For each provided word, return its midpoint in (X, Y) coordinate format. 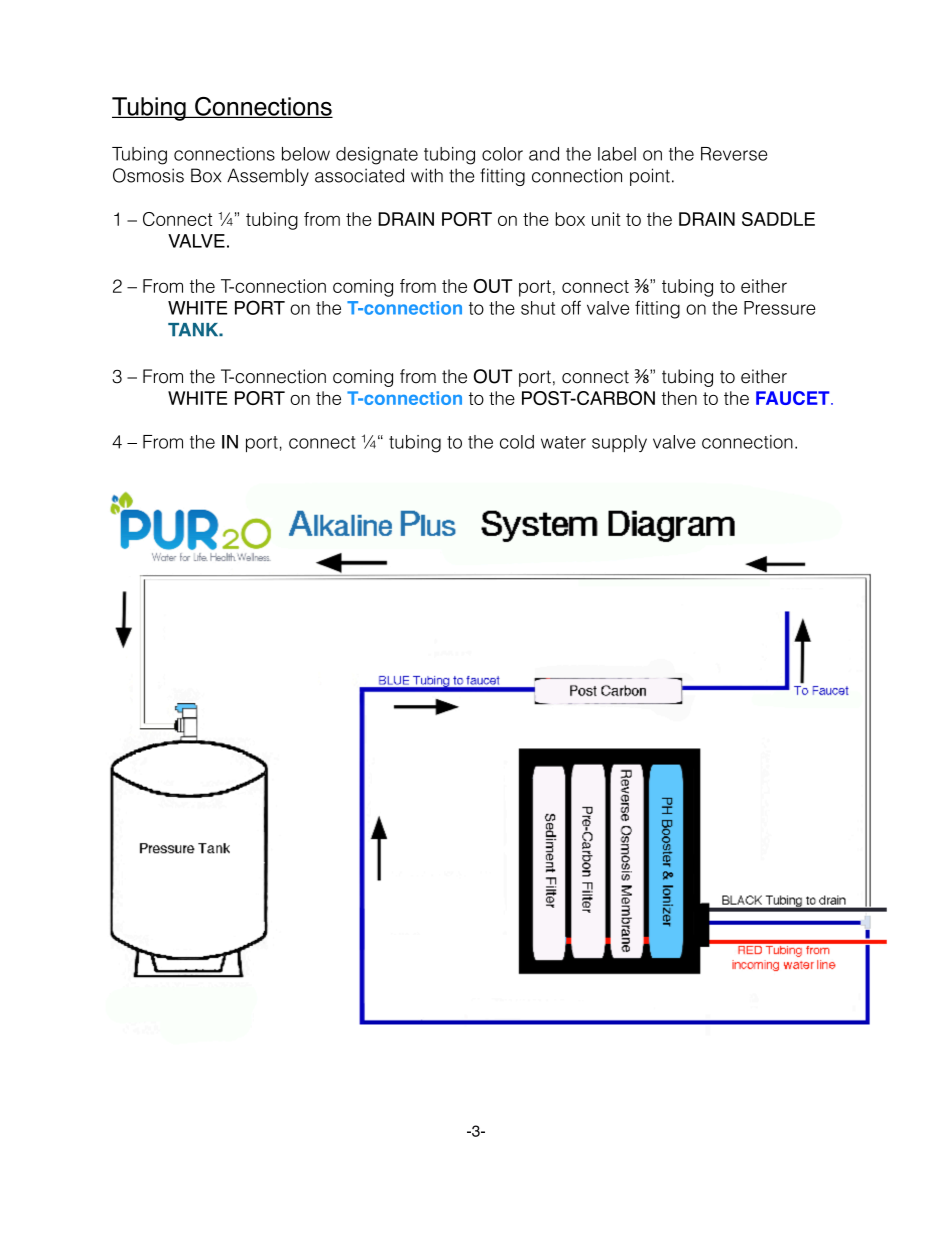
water (563, 442)
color (502, 154)
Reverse (734, 154)
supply (619, 443)
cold (517, 442)
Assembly (268, 177)
